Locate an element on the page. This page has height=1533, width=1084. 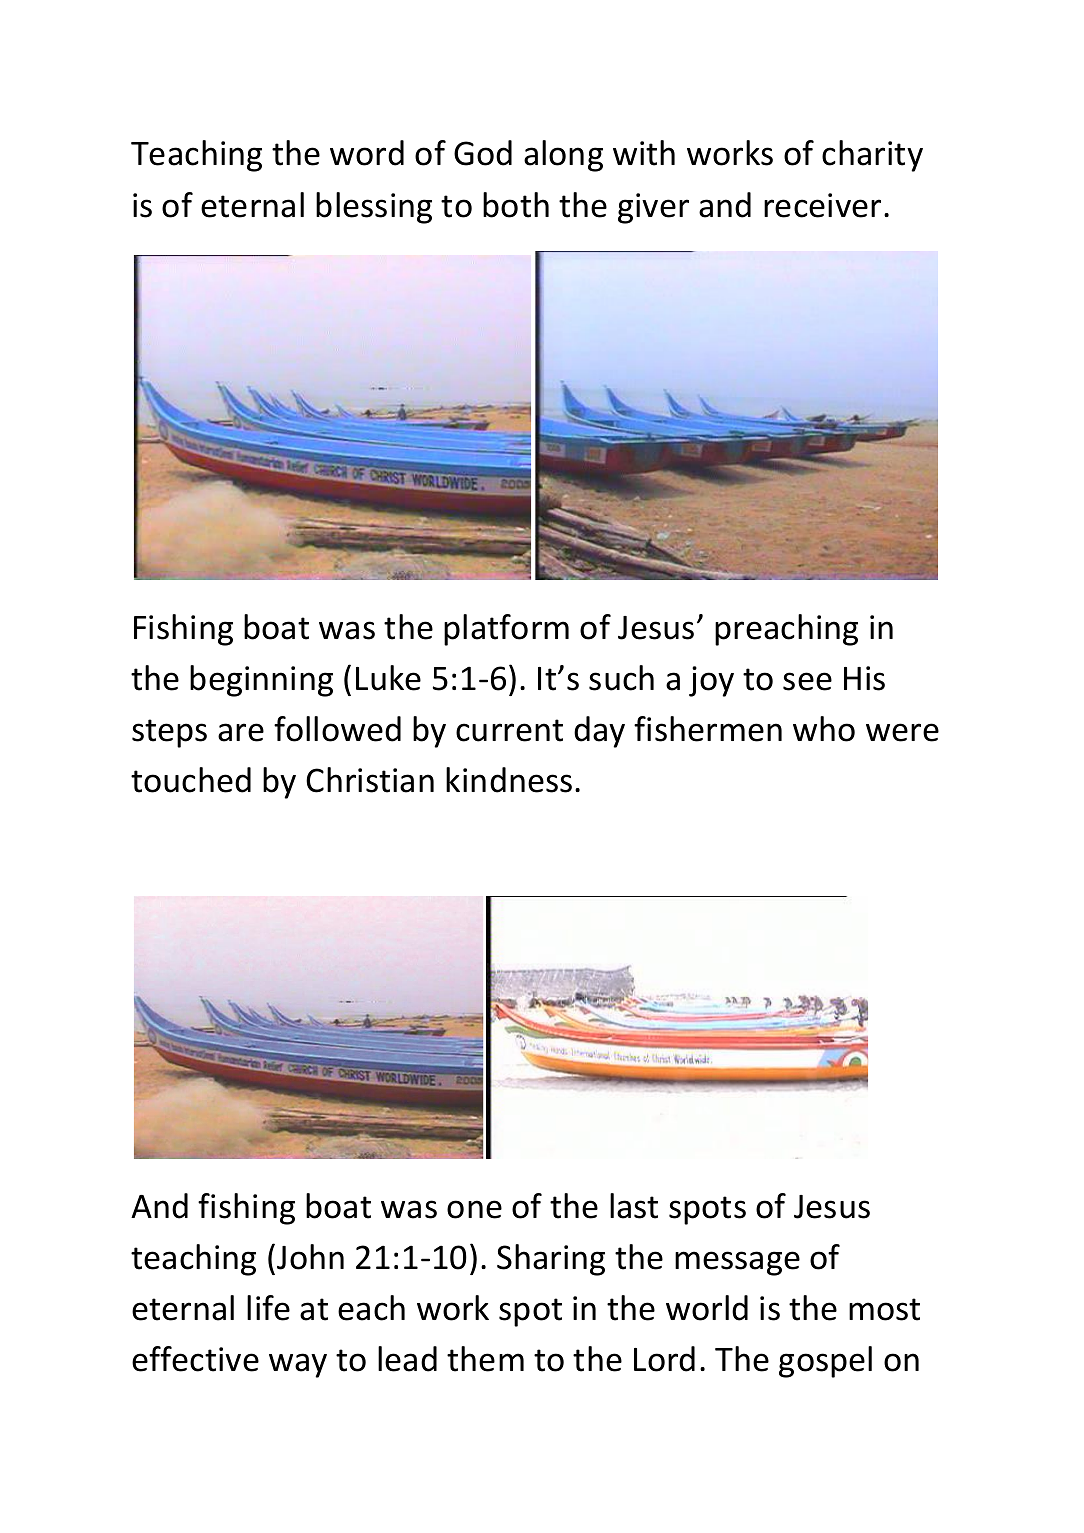
both is located at coordinates (516, 205).
